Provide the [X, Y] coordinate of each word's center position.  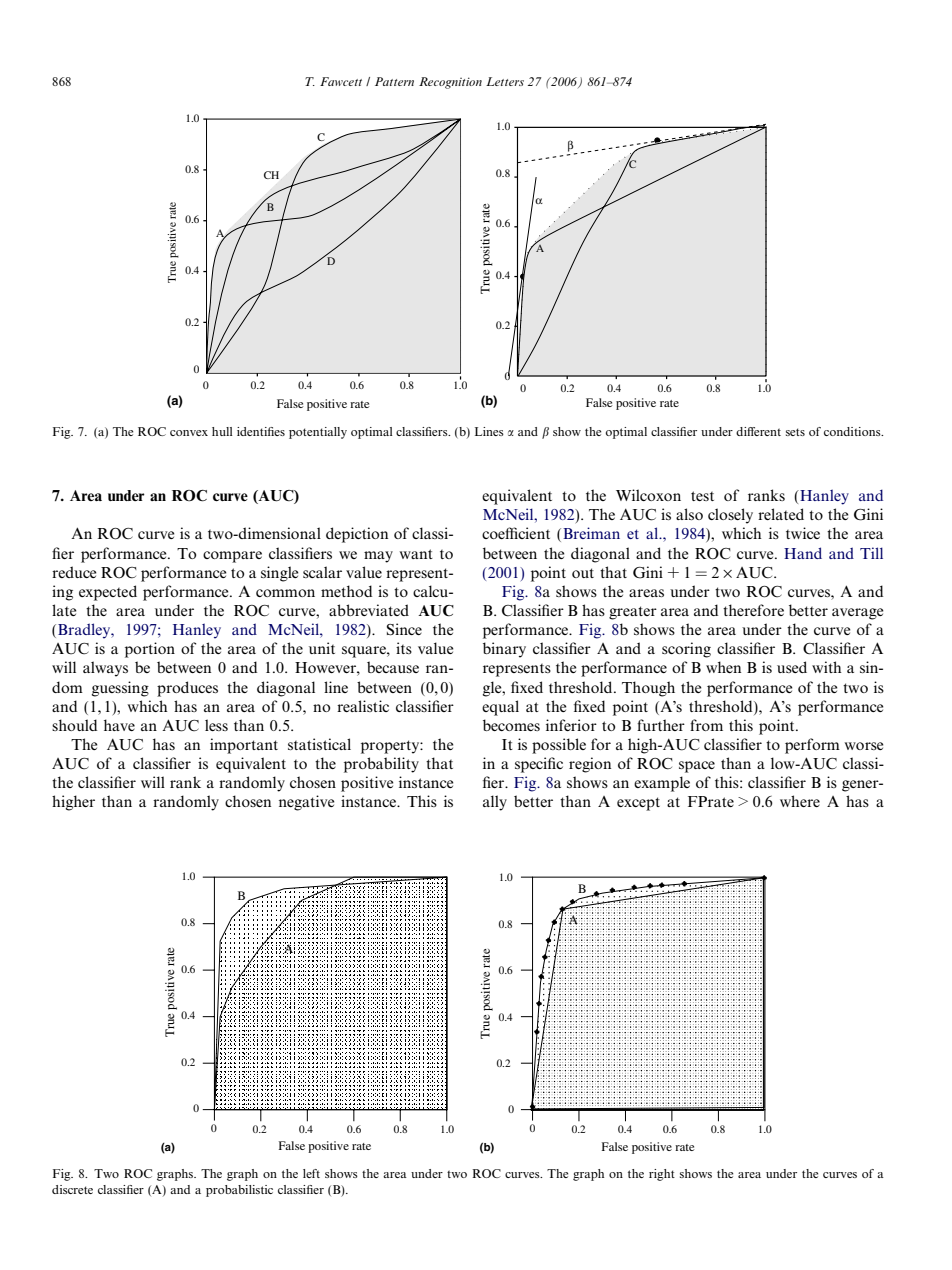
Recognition [450, 83]
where [800, 801]
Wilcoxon [648, 495]
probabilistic [239, 1191]
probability [381, 765]
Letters [505, 81]
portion [150, 650]
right [662, 1175]
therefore [753, 610]
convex [189, 433]
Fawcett [341, 81]
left [311, 1173]
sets [795, 432]
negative [307, 803]
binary [504, 650]
